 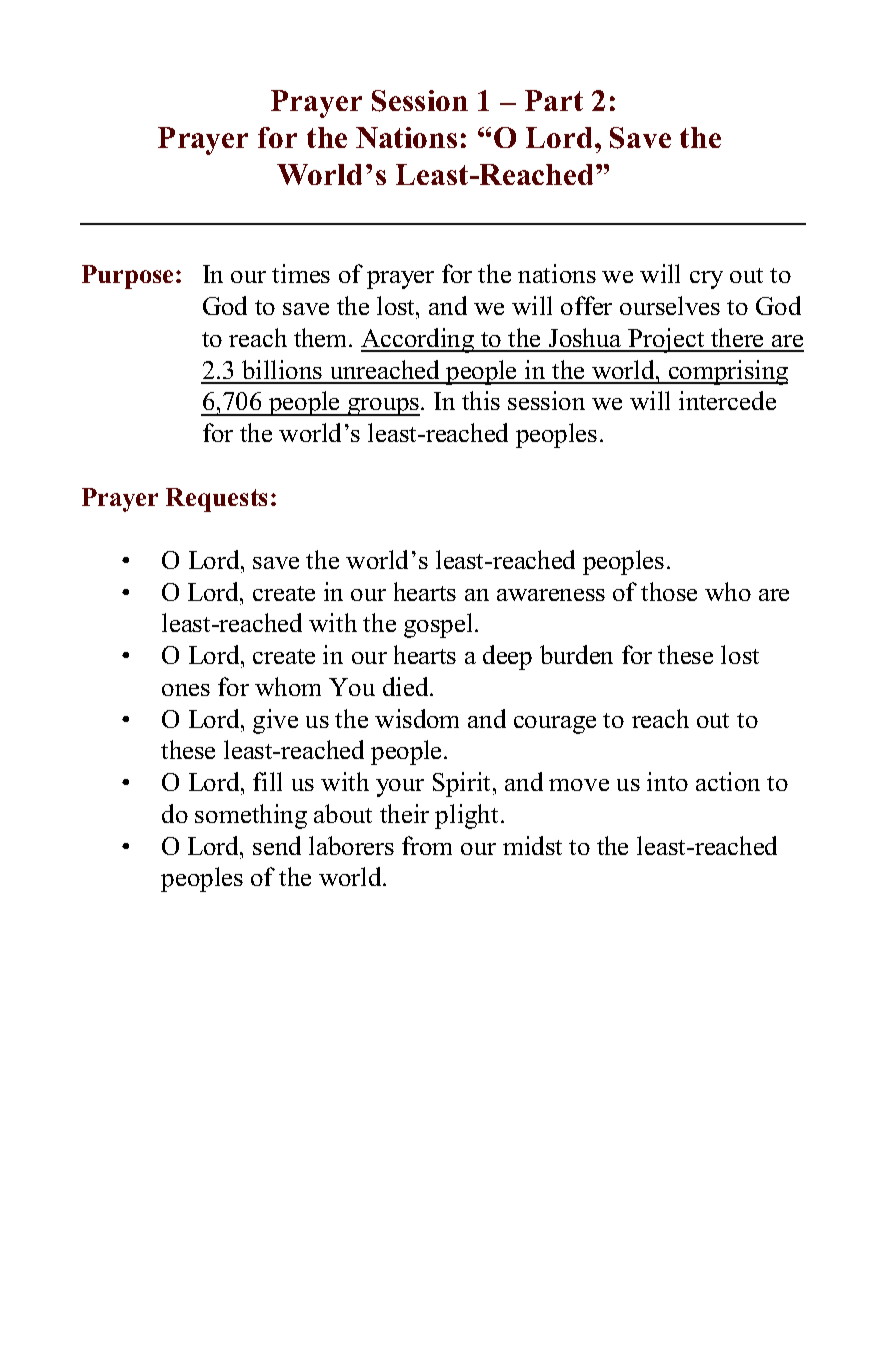 What do you see at coordinates (554, 100) in the screenshot?
I see `Part` at bounding box center [554, 100].
